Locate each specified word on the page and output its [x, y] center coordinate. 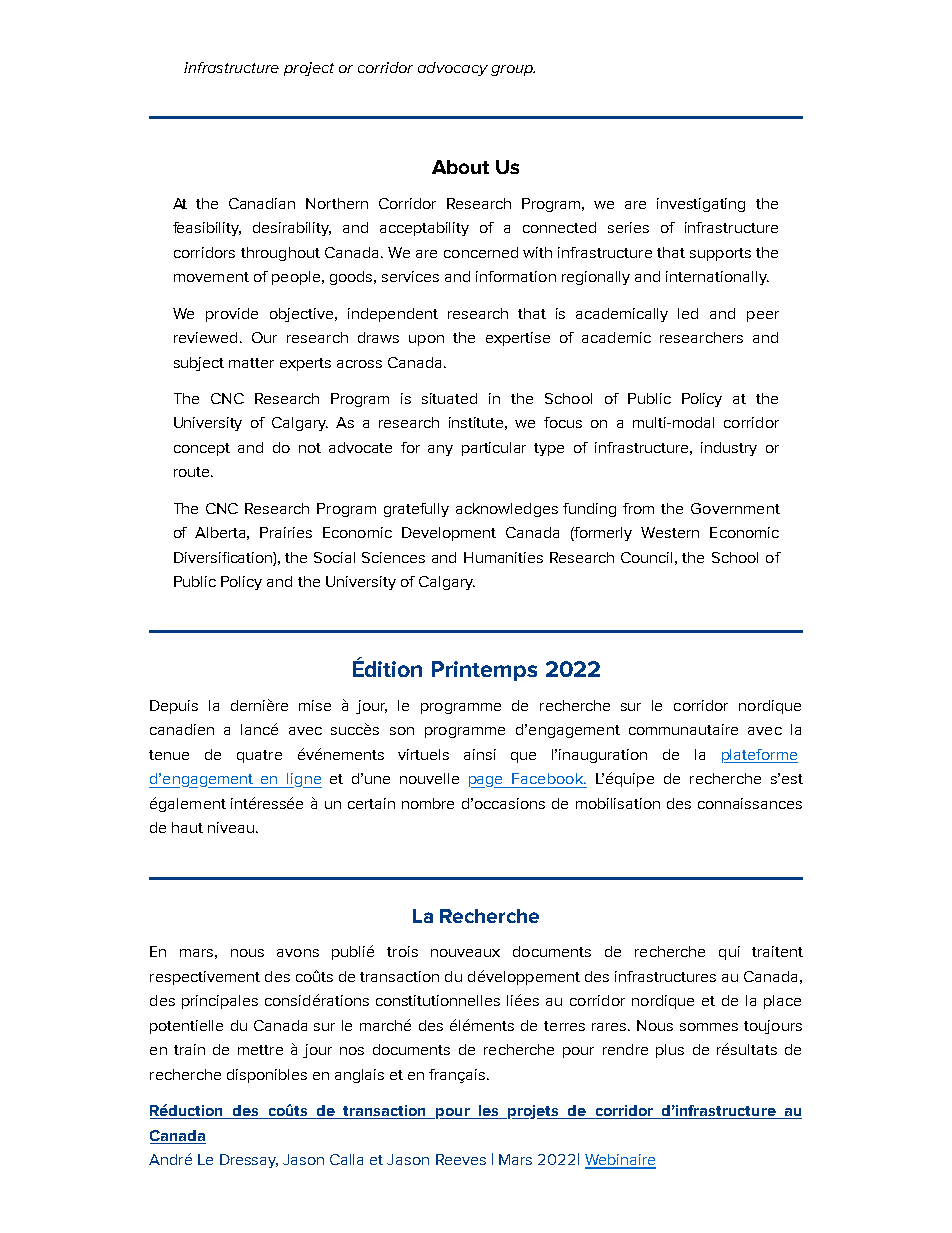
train [189, 1049]
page [487, 782]
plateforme [760, 756]
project [309, 69]
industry [729, 449]
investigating [701, 205]
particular [494, 449]
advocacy [453, 69]
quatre [259, 756]
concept [202, 449]
